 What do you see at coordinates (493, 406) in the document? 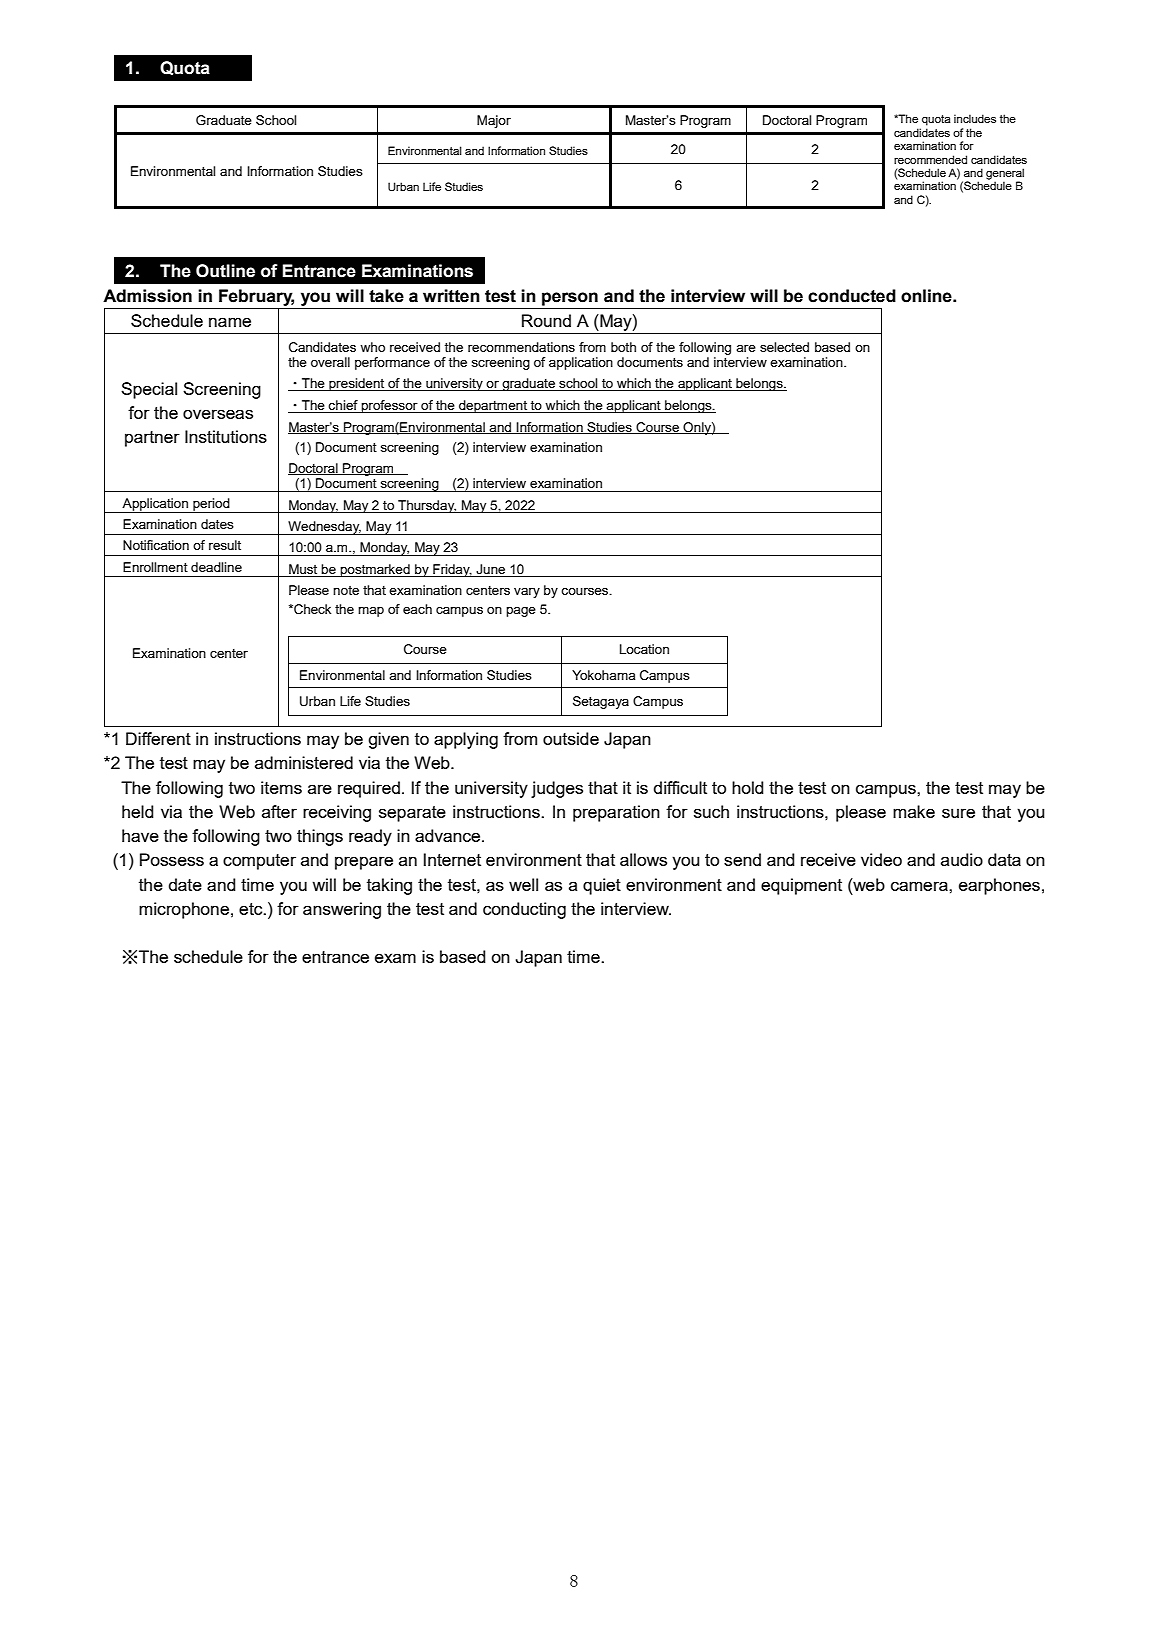
I see `department` at bounding box center [493, 406].
